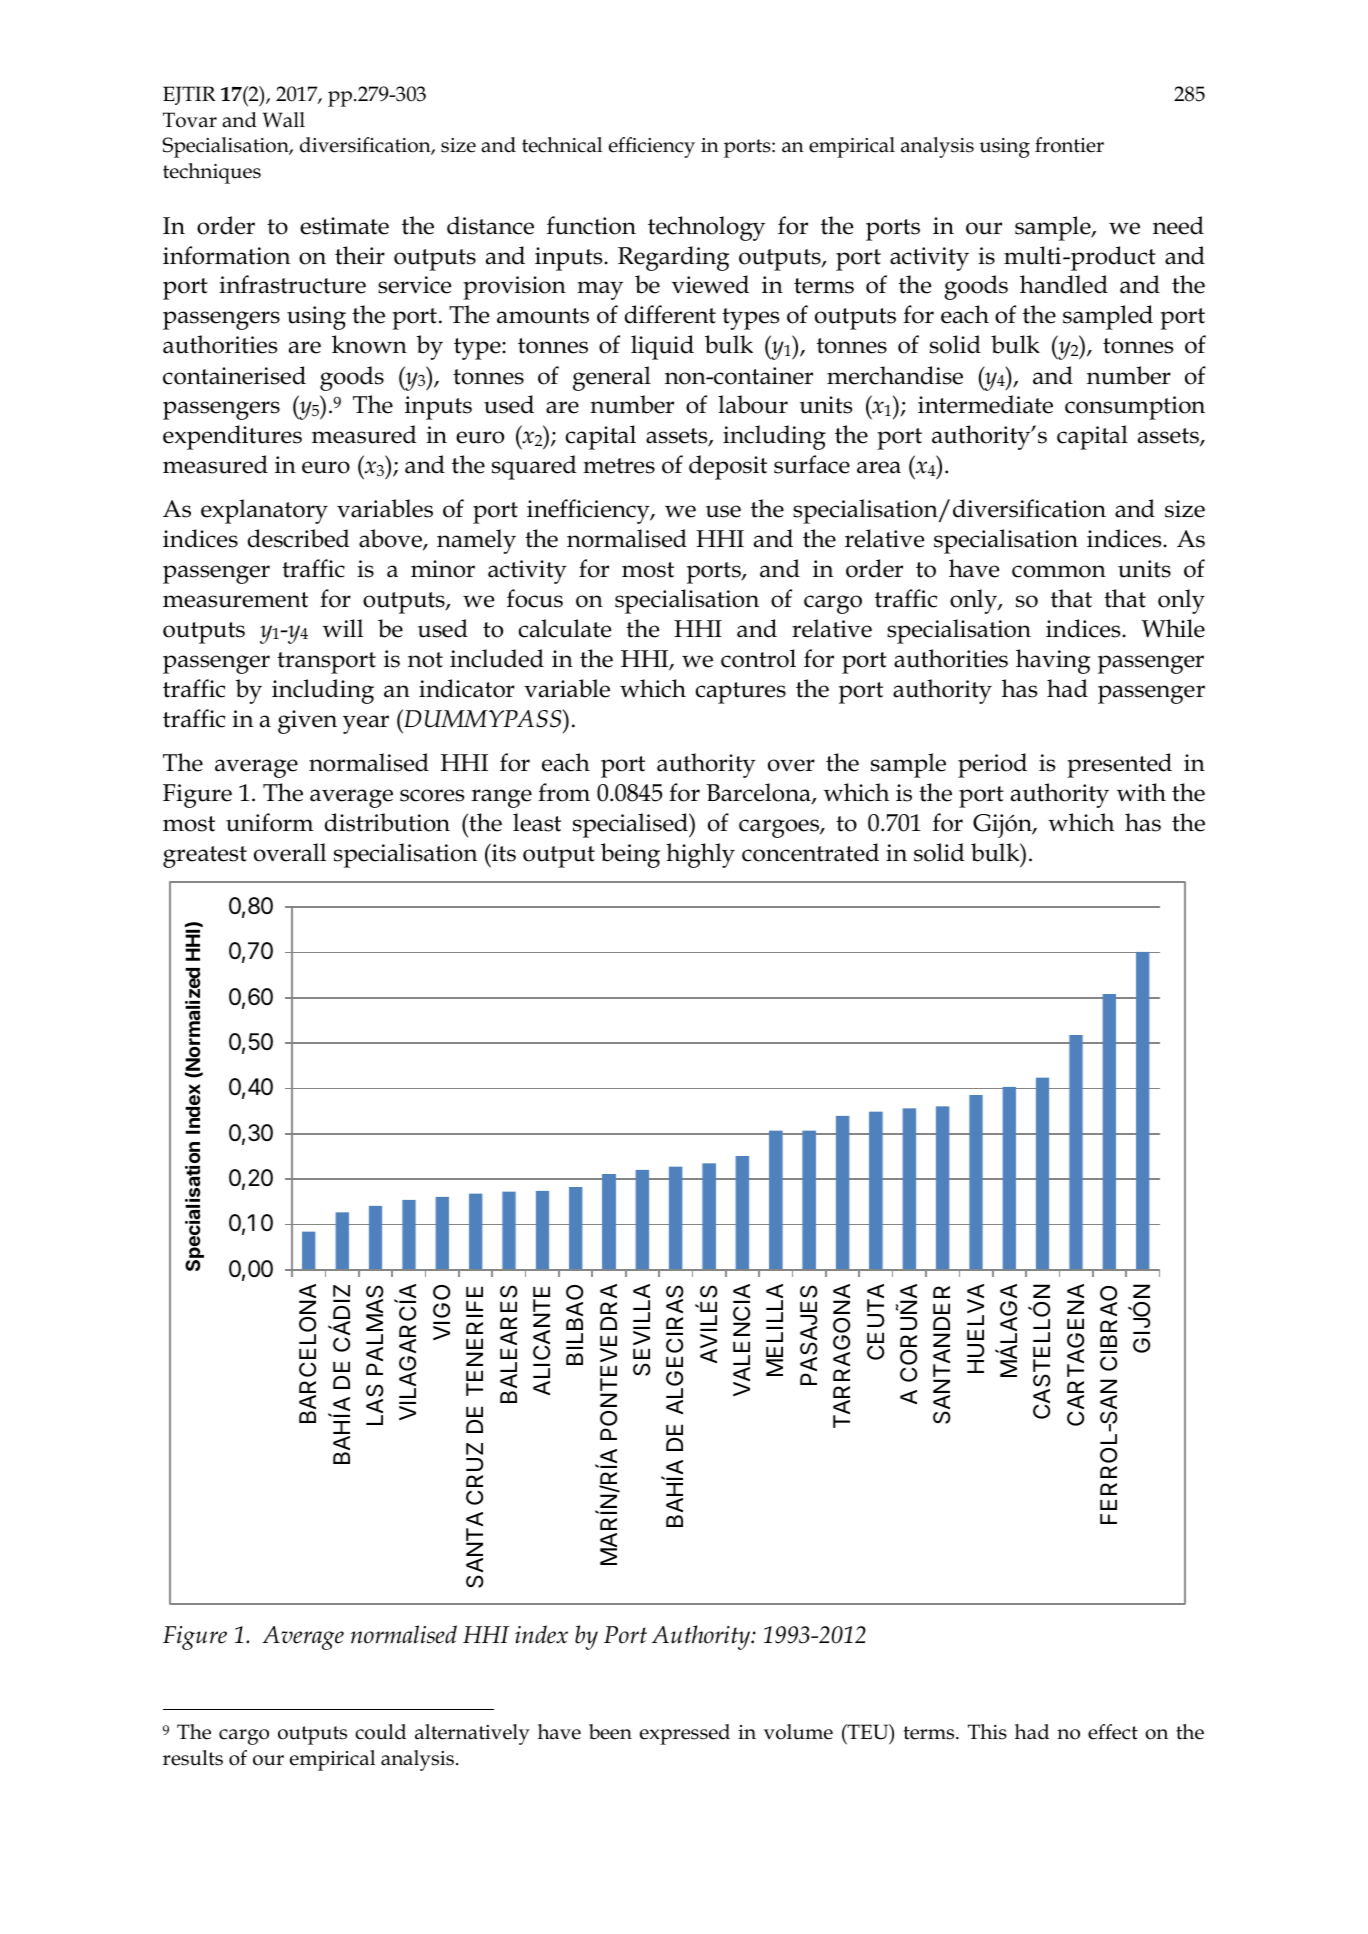 The width and height of the document is (1368, 1934). I want to click on technology, so click(706, 228).
